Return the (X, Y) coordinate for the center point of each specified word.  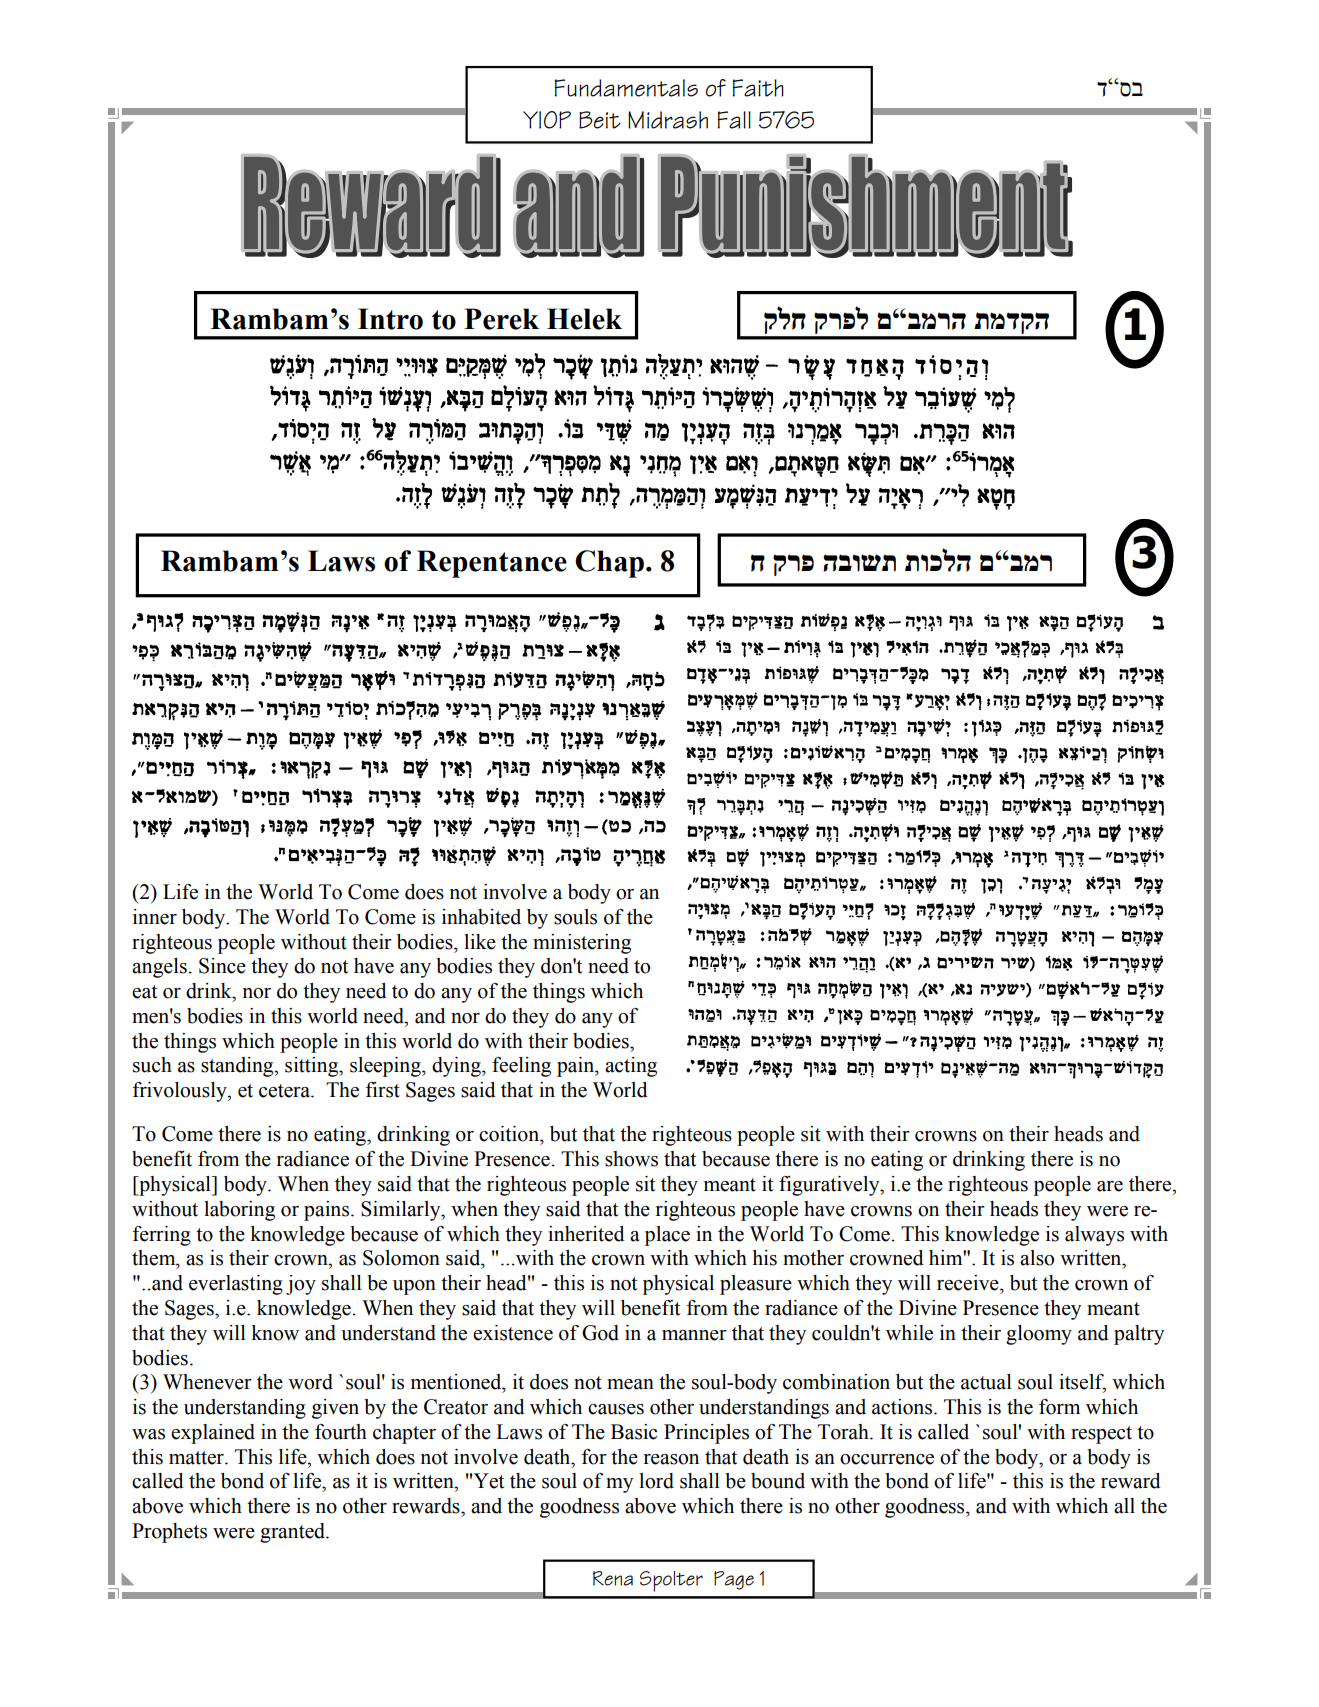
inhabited (481, 917)
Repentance (492, 564)
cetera (285, 1091)
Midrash (668, 120)
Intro (390, 319)
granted (294, 1533)
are (1110, 1186)
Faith (758, 88)
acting (631, 1067)
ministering (582, 944)
